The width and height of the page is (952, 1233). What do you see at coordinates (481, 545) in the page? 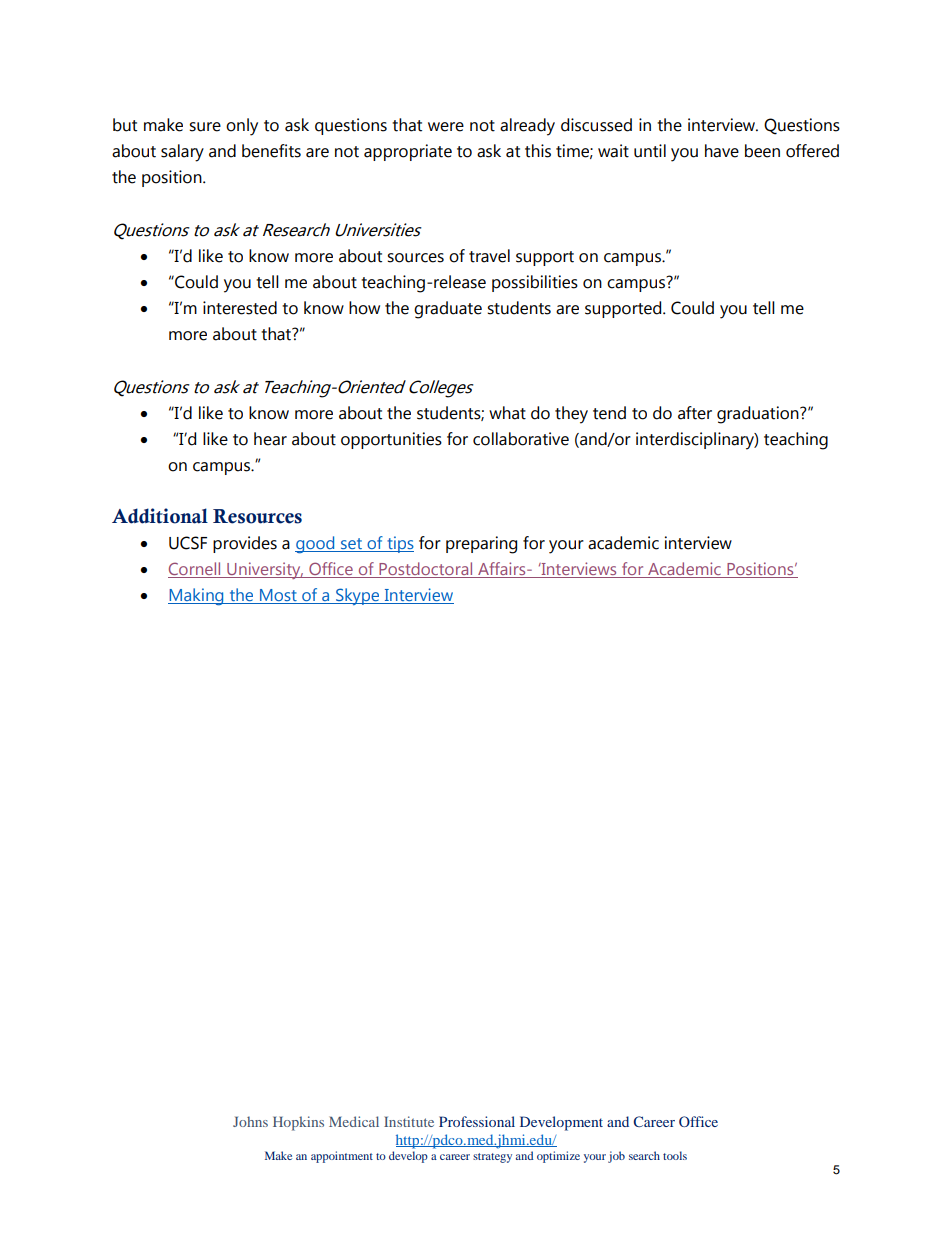
I see `preparing` at bounding box center [481, 545].
